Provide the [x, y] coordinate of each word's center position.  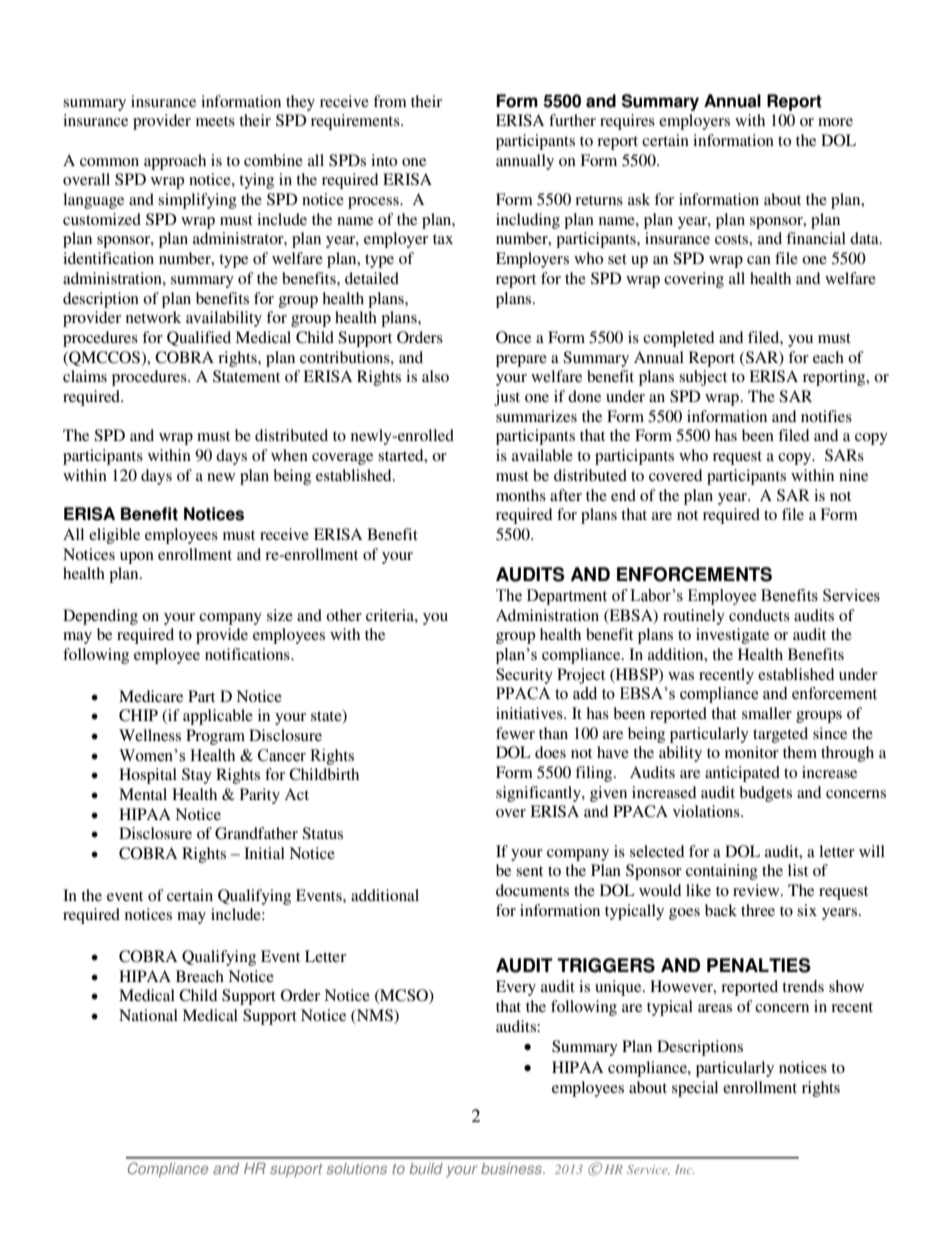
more [835, 122]
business [512, 1168]
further [572, 120]
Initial [264, 853]
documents [532, 890]
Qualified [199, 338]
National [148, 1015]
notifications [248, 654]
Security [524, 676]
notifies [826, 416]
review [757, 890]
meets [215, 121]
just [507, 398]
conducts [759, 615]
